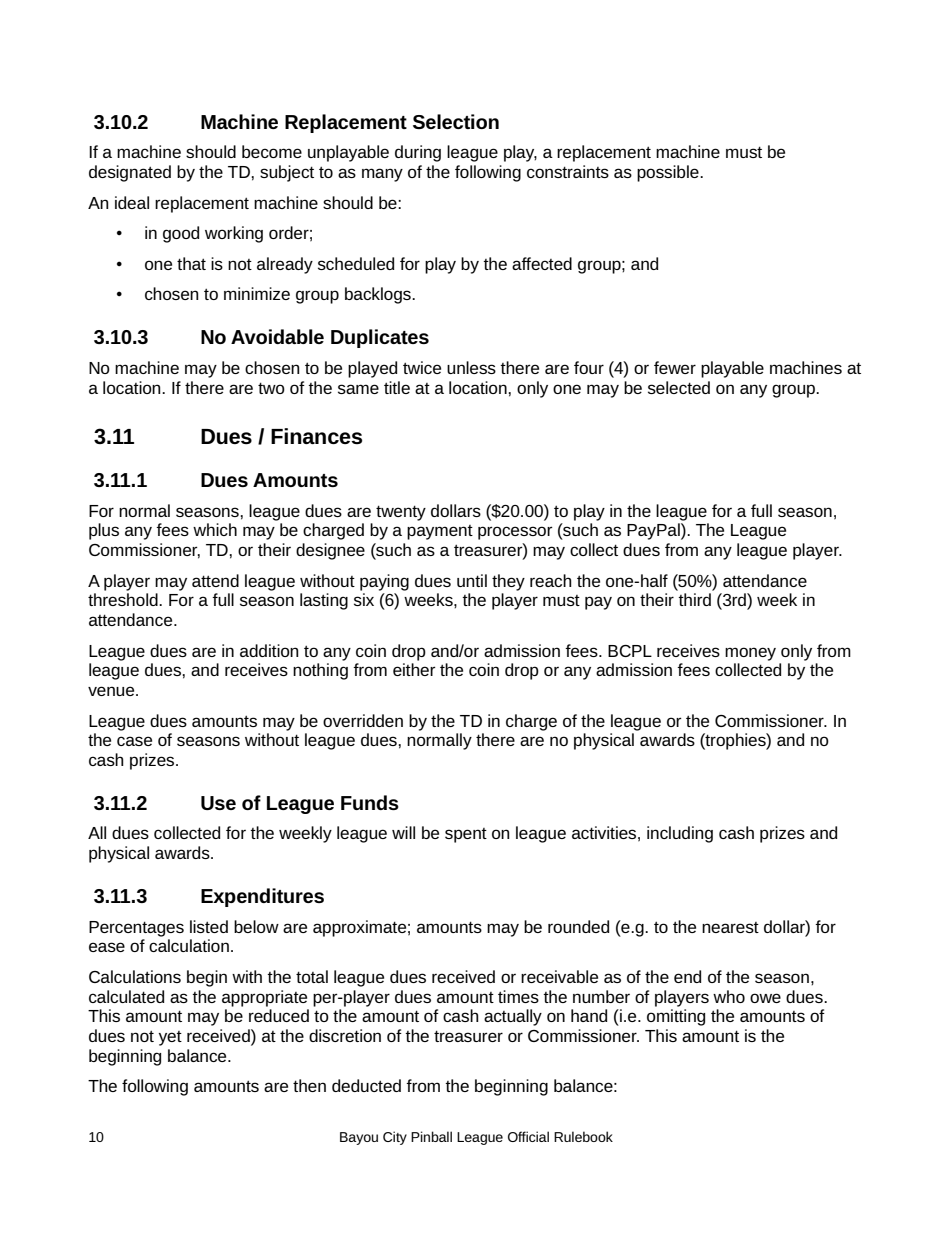 This screenshot has height=1233, width=952. I want to click on threshold, so click(124, 599).
